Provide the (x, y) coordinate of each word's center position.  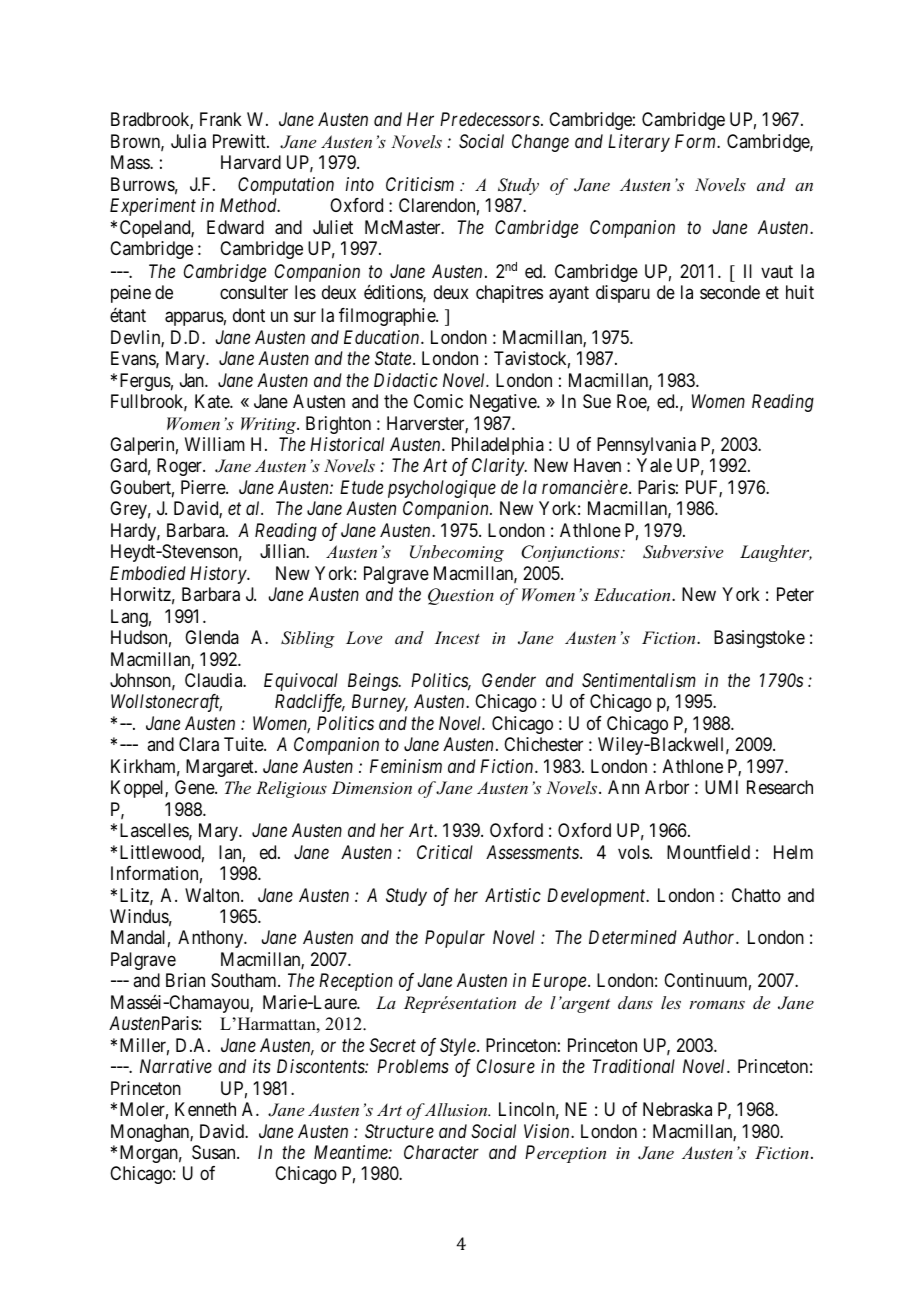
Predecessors (491, 119)
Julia (188, 141)
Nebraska (677, 1109)
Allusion (457, 1109)
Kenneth (205, 1109)
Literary (639, 143)
